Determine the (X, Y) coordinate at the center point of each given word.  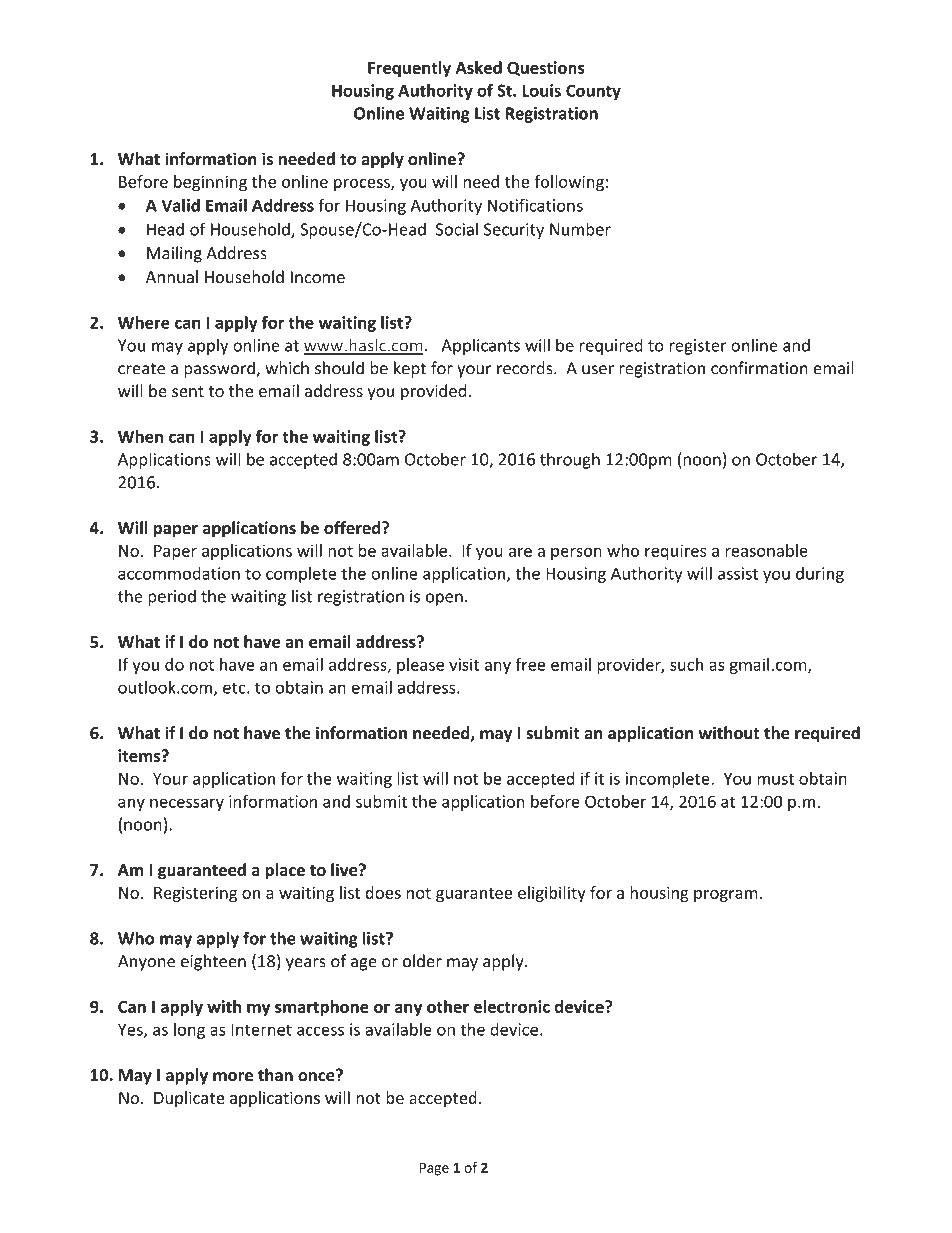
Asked (478, 67)
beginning (210, 183)
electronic (512, 1006)
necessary (187, 804)
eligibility (552, 894)
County (593, 92)
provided (433, 392)
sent (188, 391)
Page (434, 1169)
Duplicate (189, 1099)
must (775, 779)
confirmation (759, 368)
